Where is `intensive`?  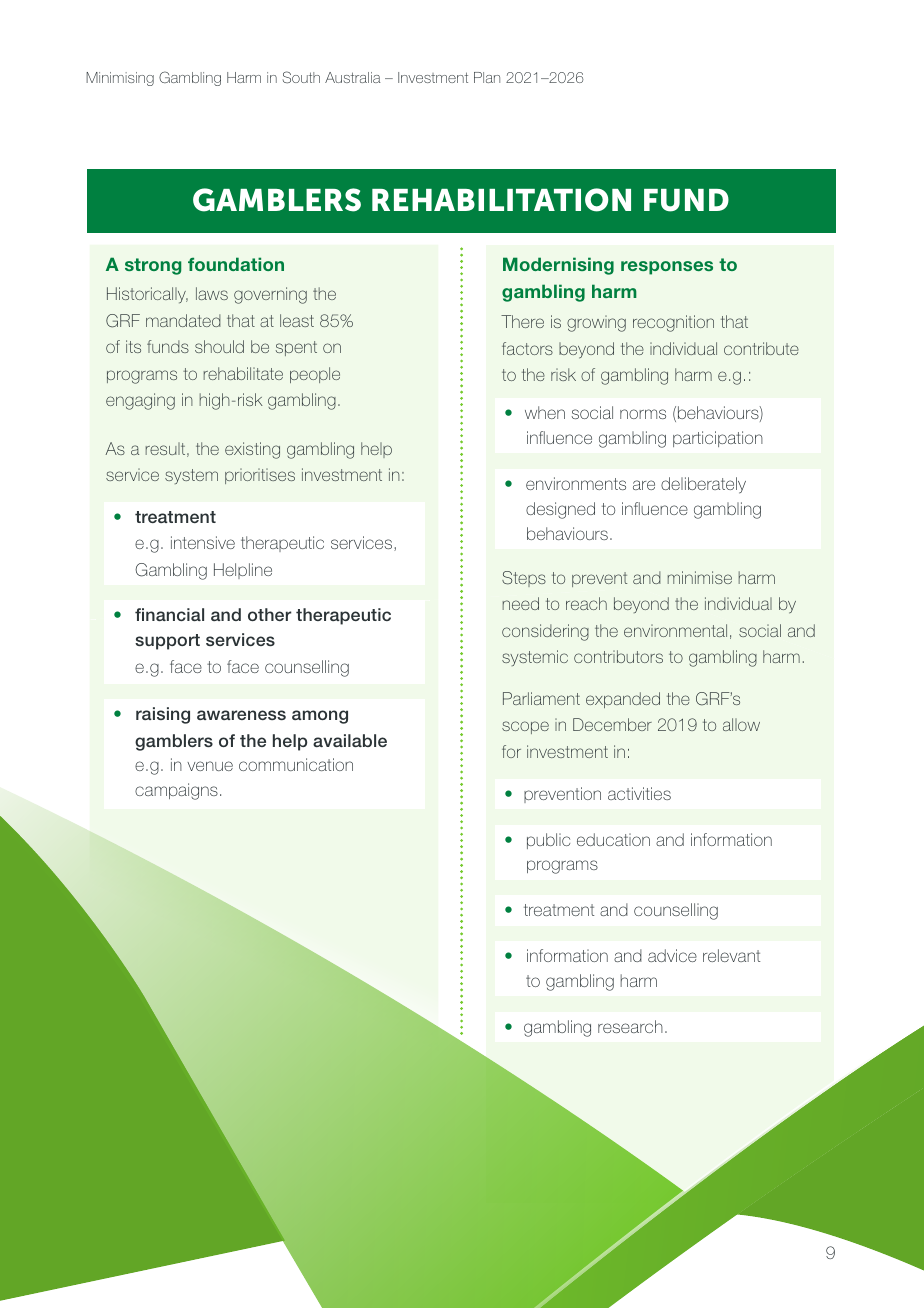 intensive is located at coordinates (203, 542).
